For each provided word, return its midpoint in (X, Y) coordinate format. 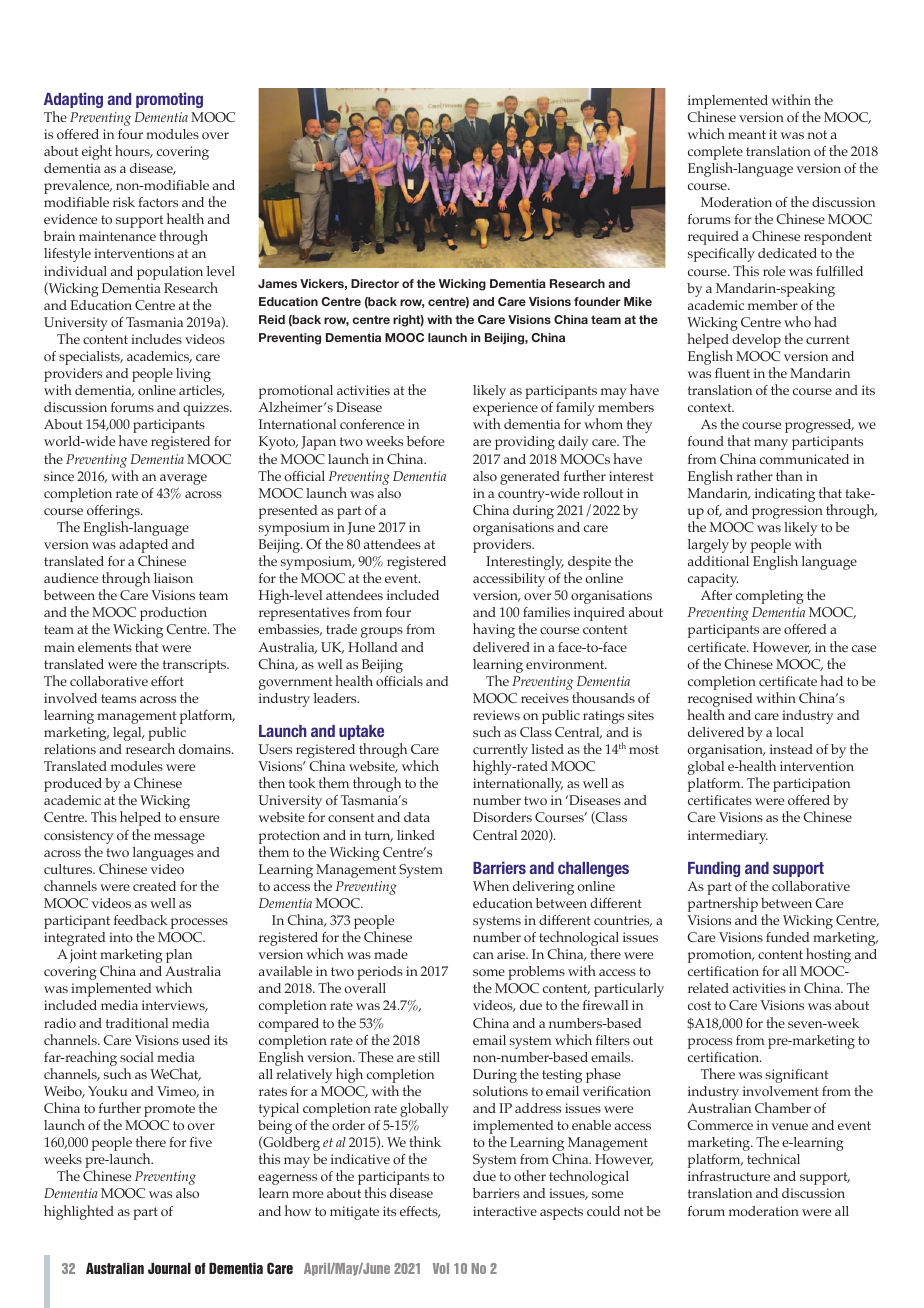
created (154, 886)
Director (375, 283)
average (183, 479)
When (491, 885)
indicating (785, 495)
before (425, 441)
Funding (714, 869)
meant (747, 134)
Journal (169, 1268)
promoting (169, 100)
